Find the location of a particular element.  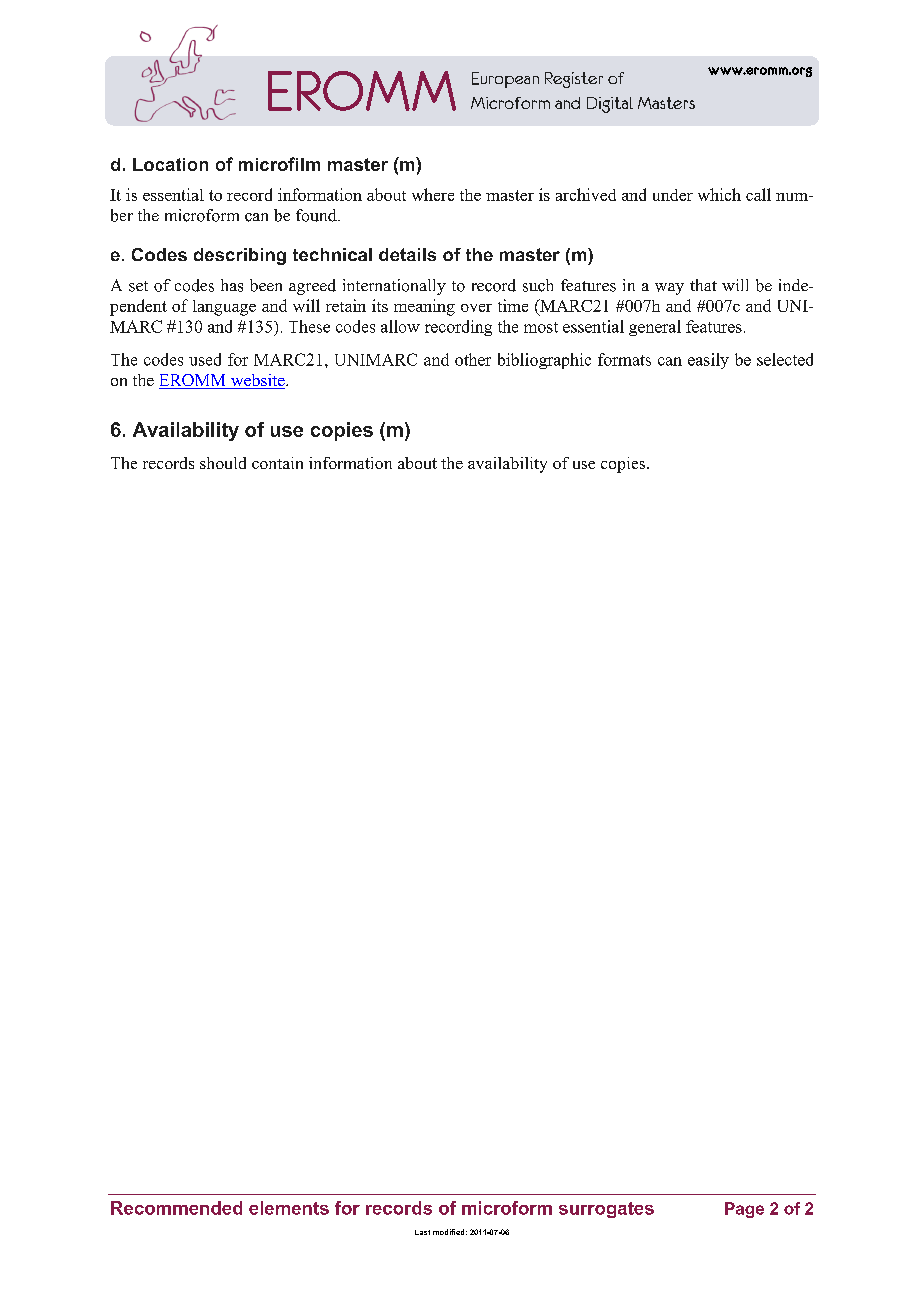

contain is located at coordinates (277, 463).
